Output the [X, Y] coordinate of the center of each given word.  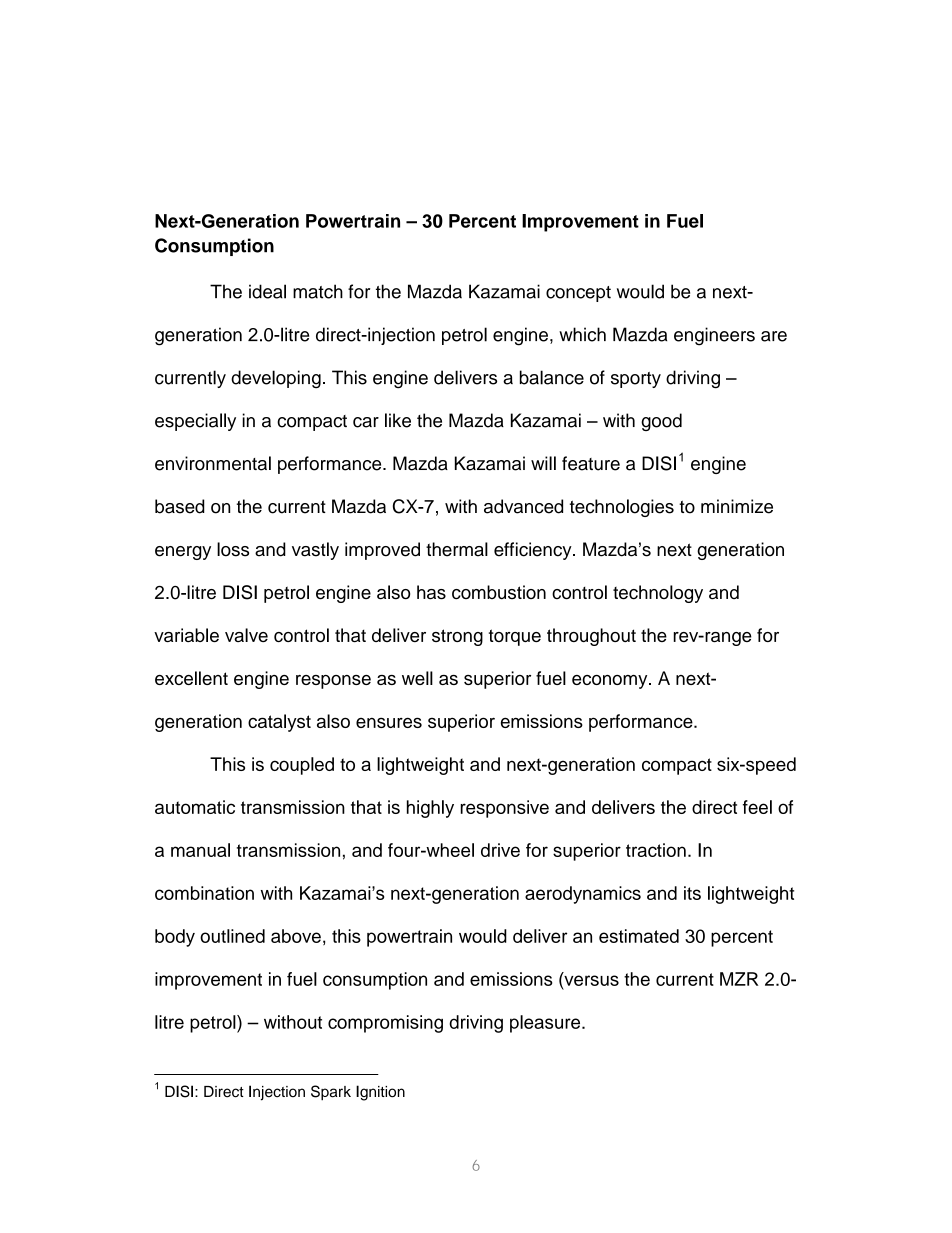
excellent [191, 678]
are [774, 336]
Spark [331, 1093]
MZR [739, 979]
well [417, 678]
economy [611, 682]
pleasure [546, 1024]
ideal [267, 291]
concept [578, 294]
